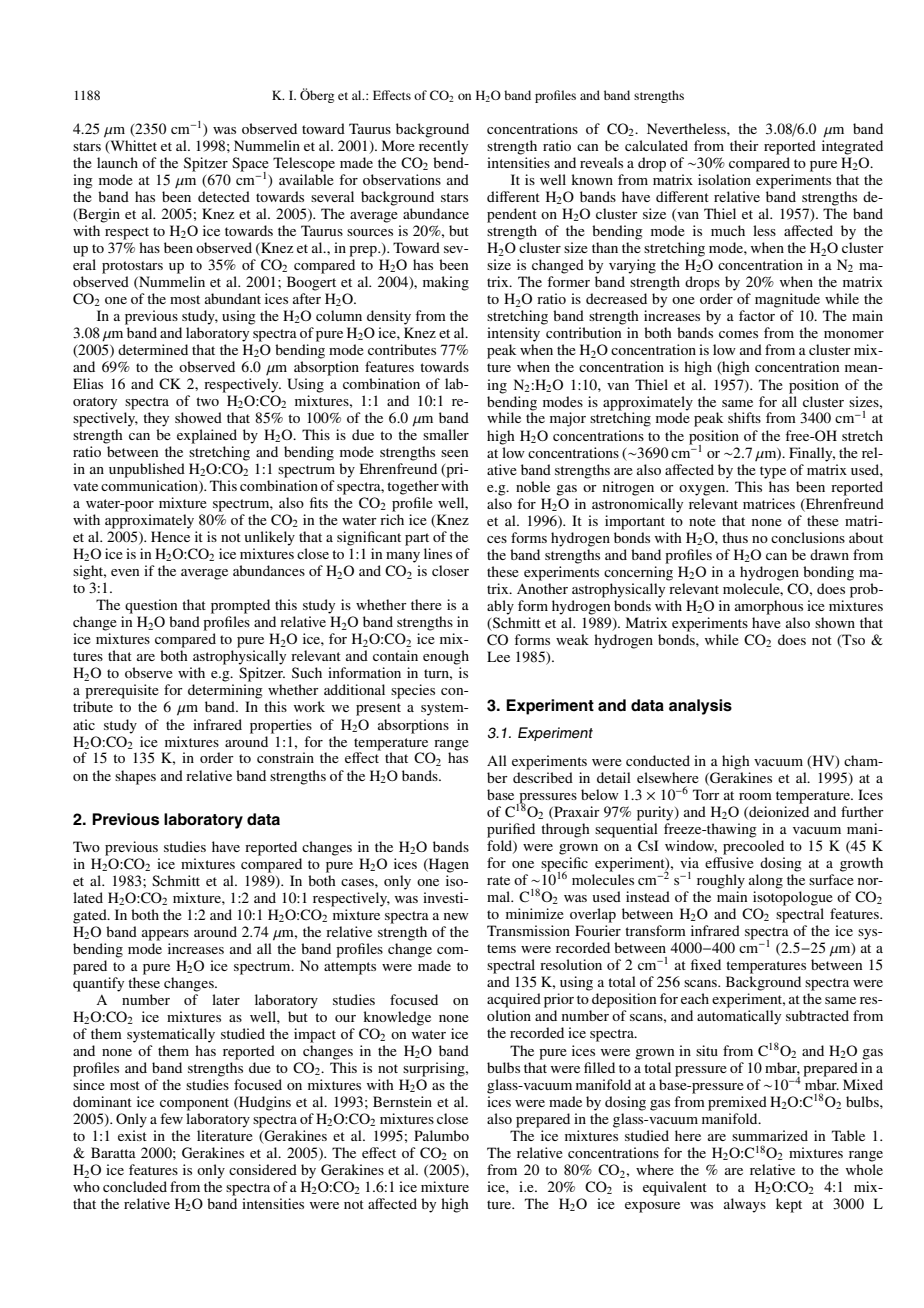 This screenshot has height=1308, width=924. I want to click on smaller, so click(446, 434).
